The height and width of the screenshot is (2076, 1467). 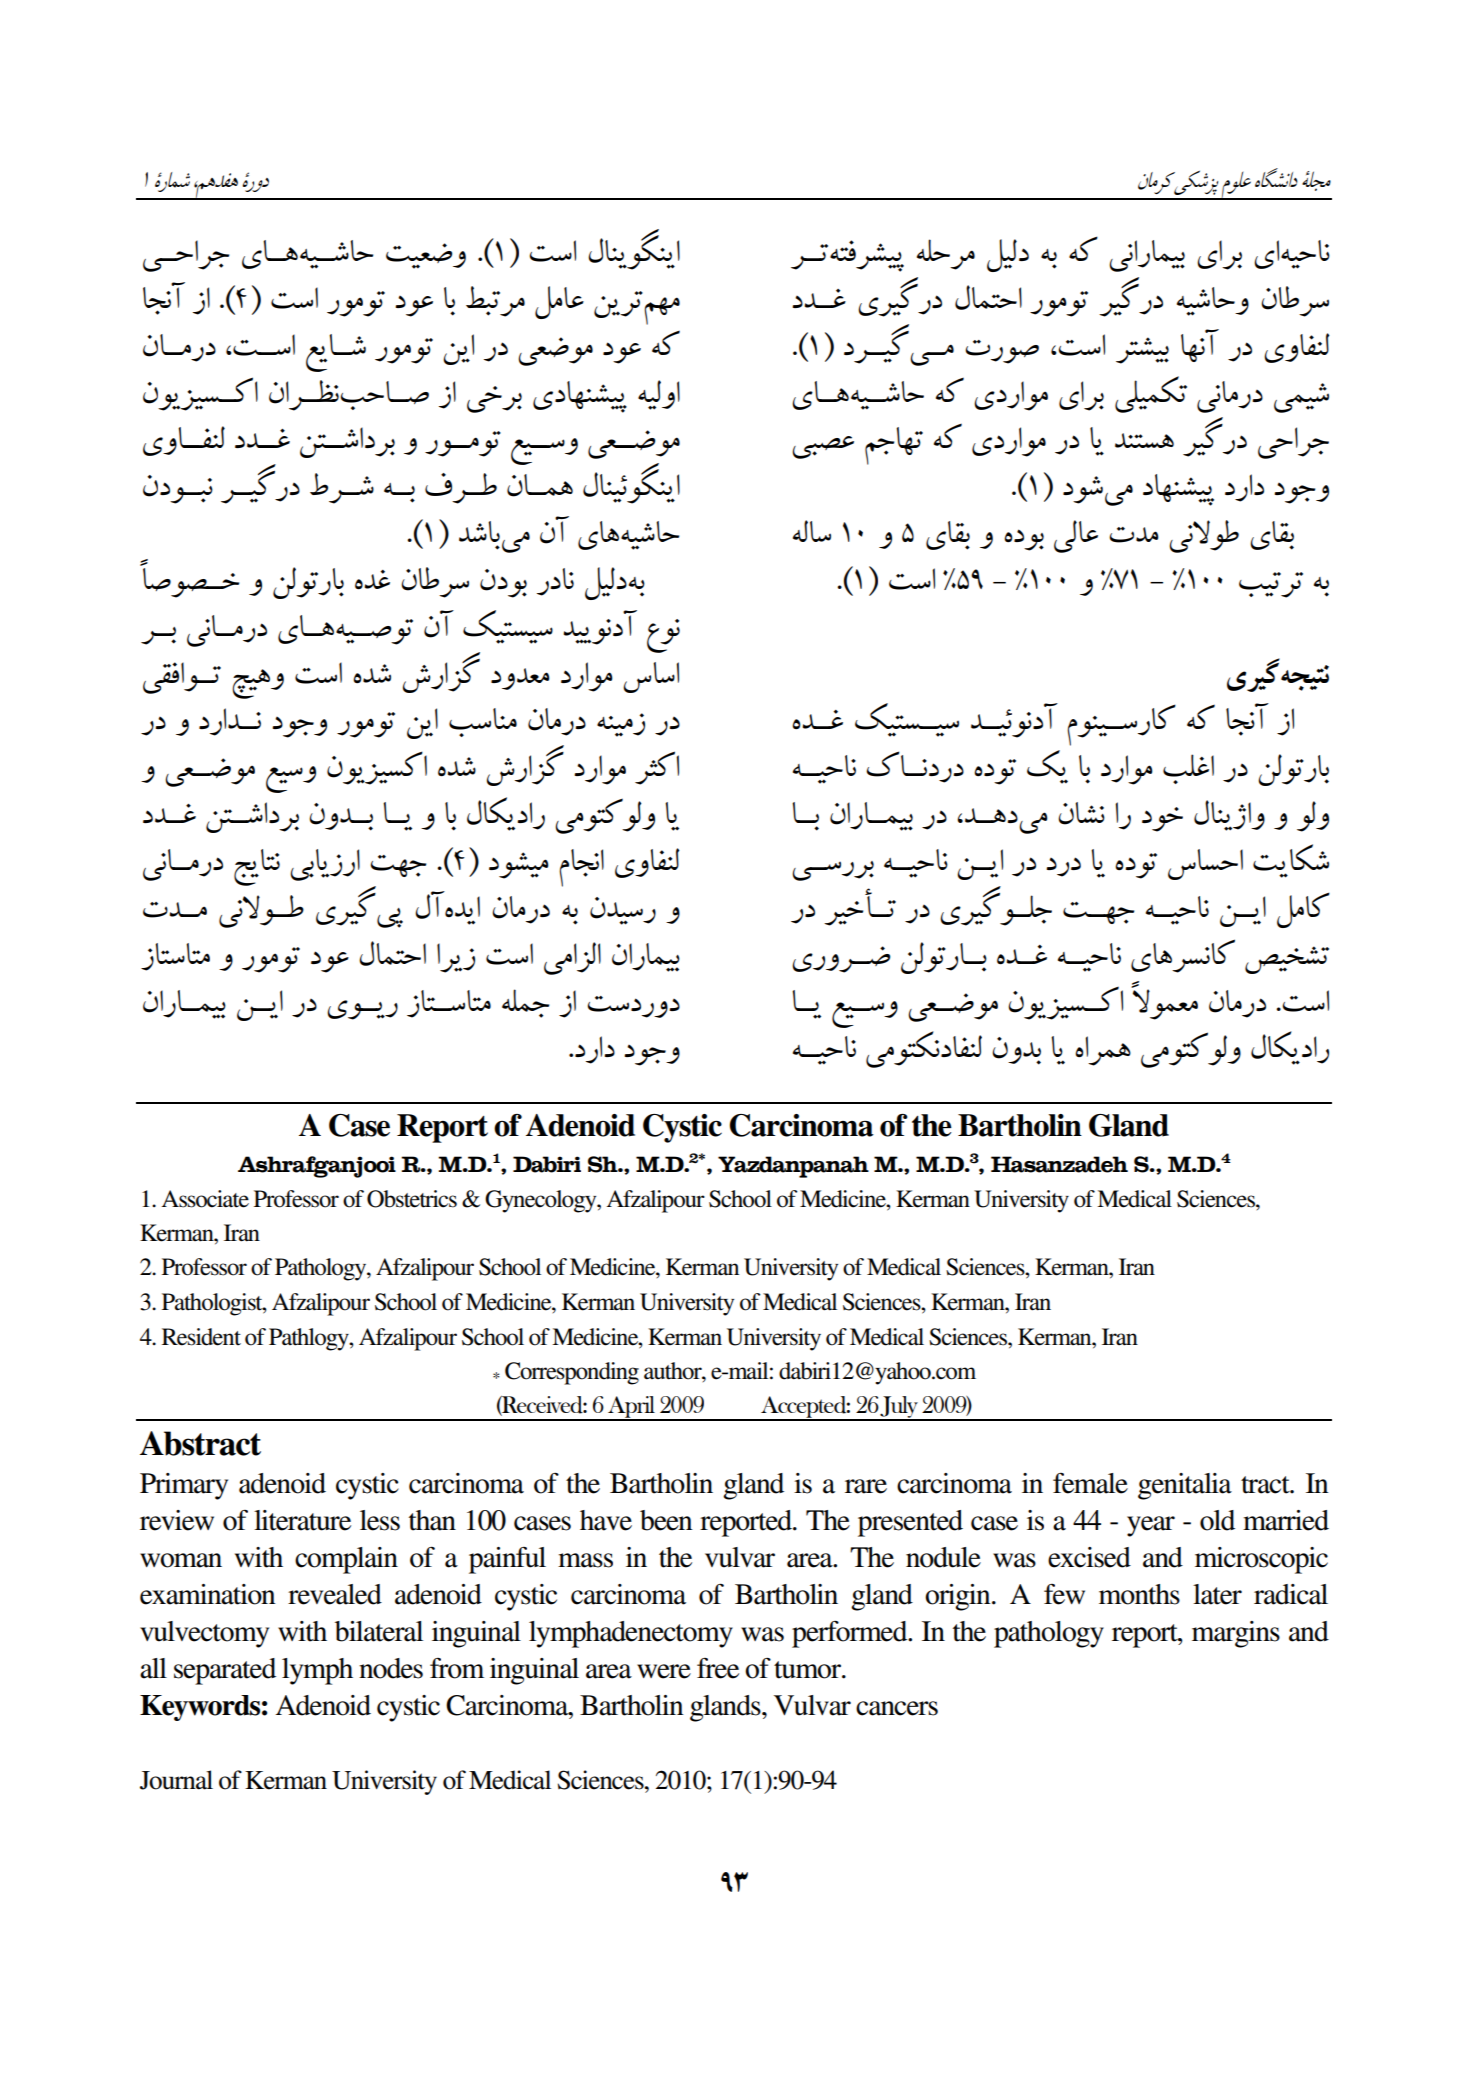 What do you see at coordinates (1090, 1483) in the screenshot?
I see `female` at bounding box center [1090, 1483].
